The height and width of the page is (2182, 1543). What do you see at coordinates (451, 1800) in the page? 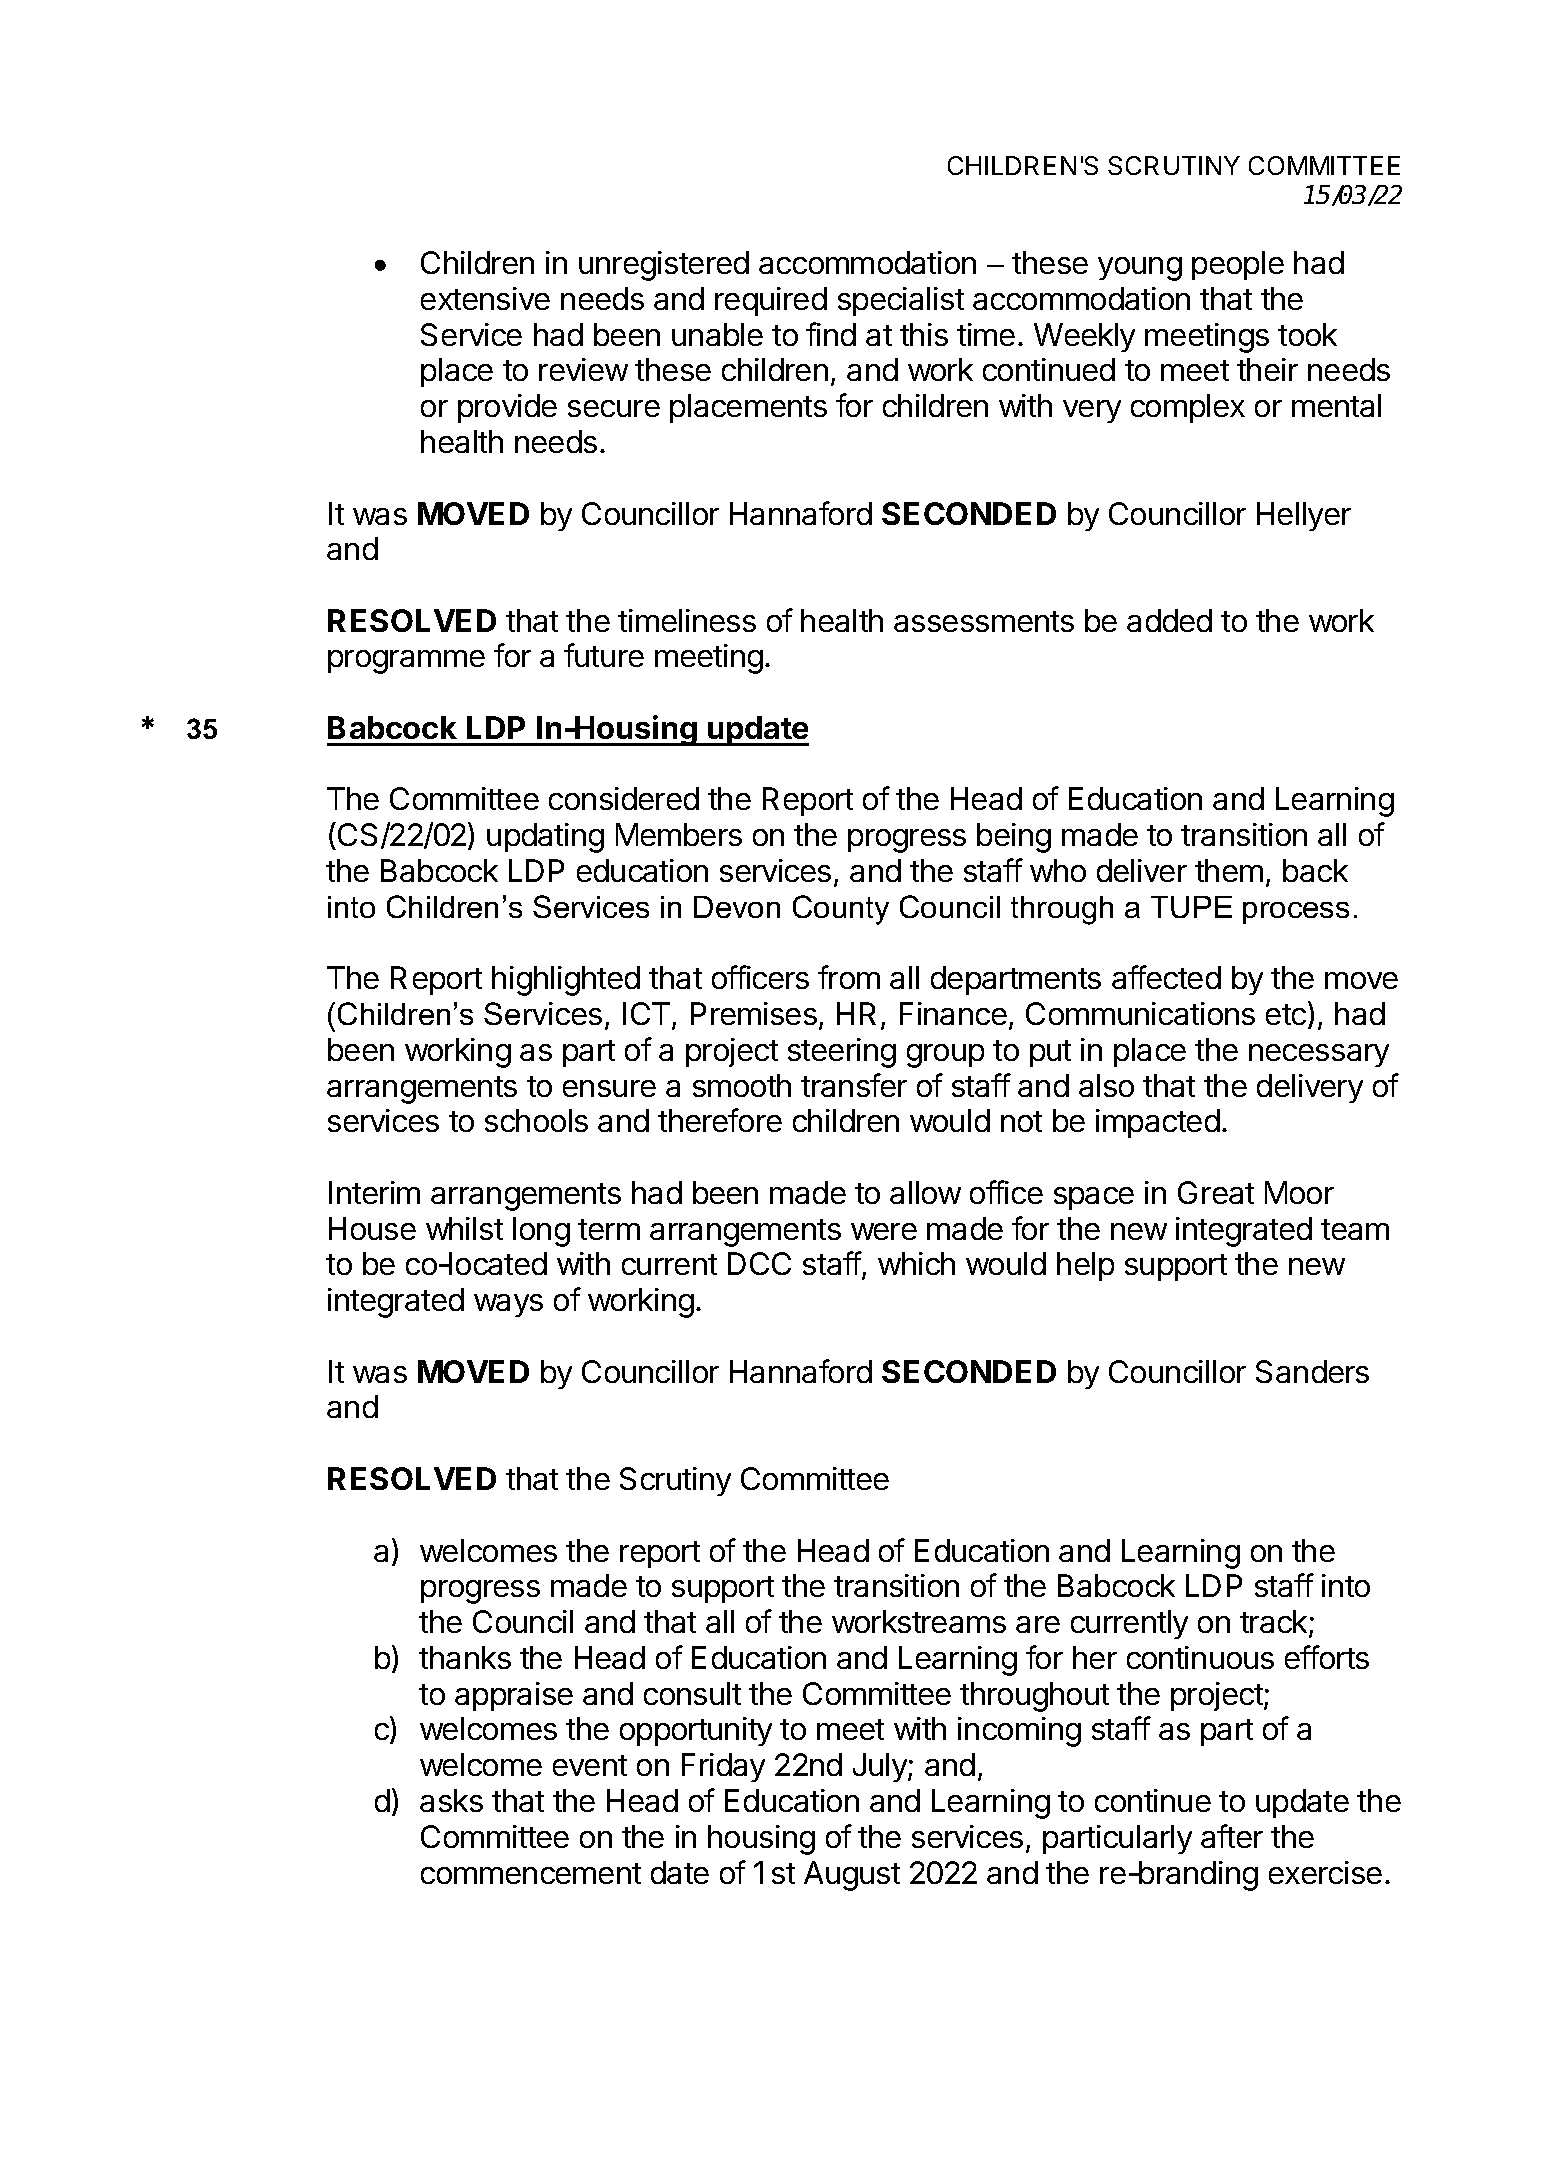
I see `asks` at bounding box center [451, 1800].
